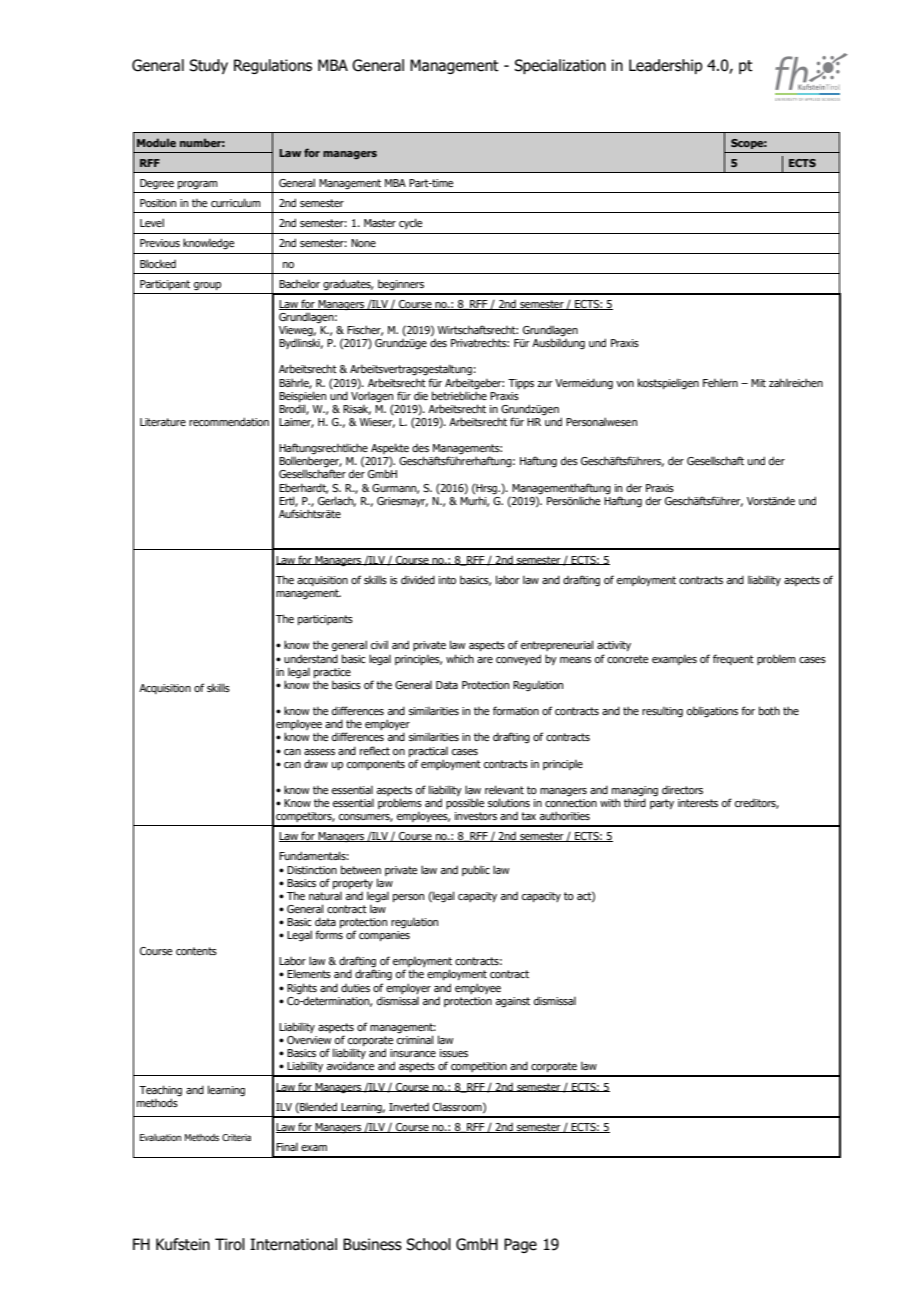 This document has width=924, height=1308. What do you see at coordinates (476, 816) in the document?
I see `investors` at bounding box center [476, 816].
